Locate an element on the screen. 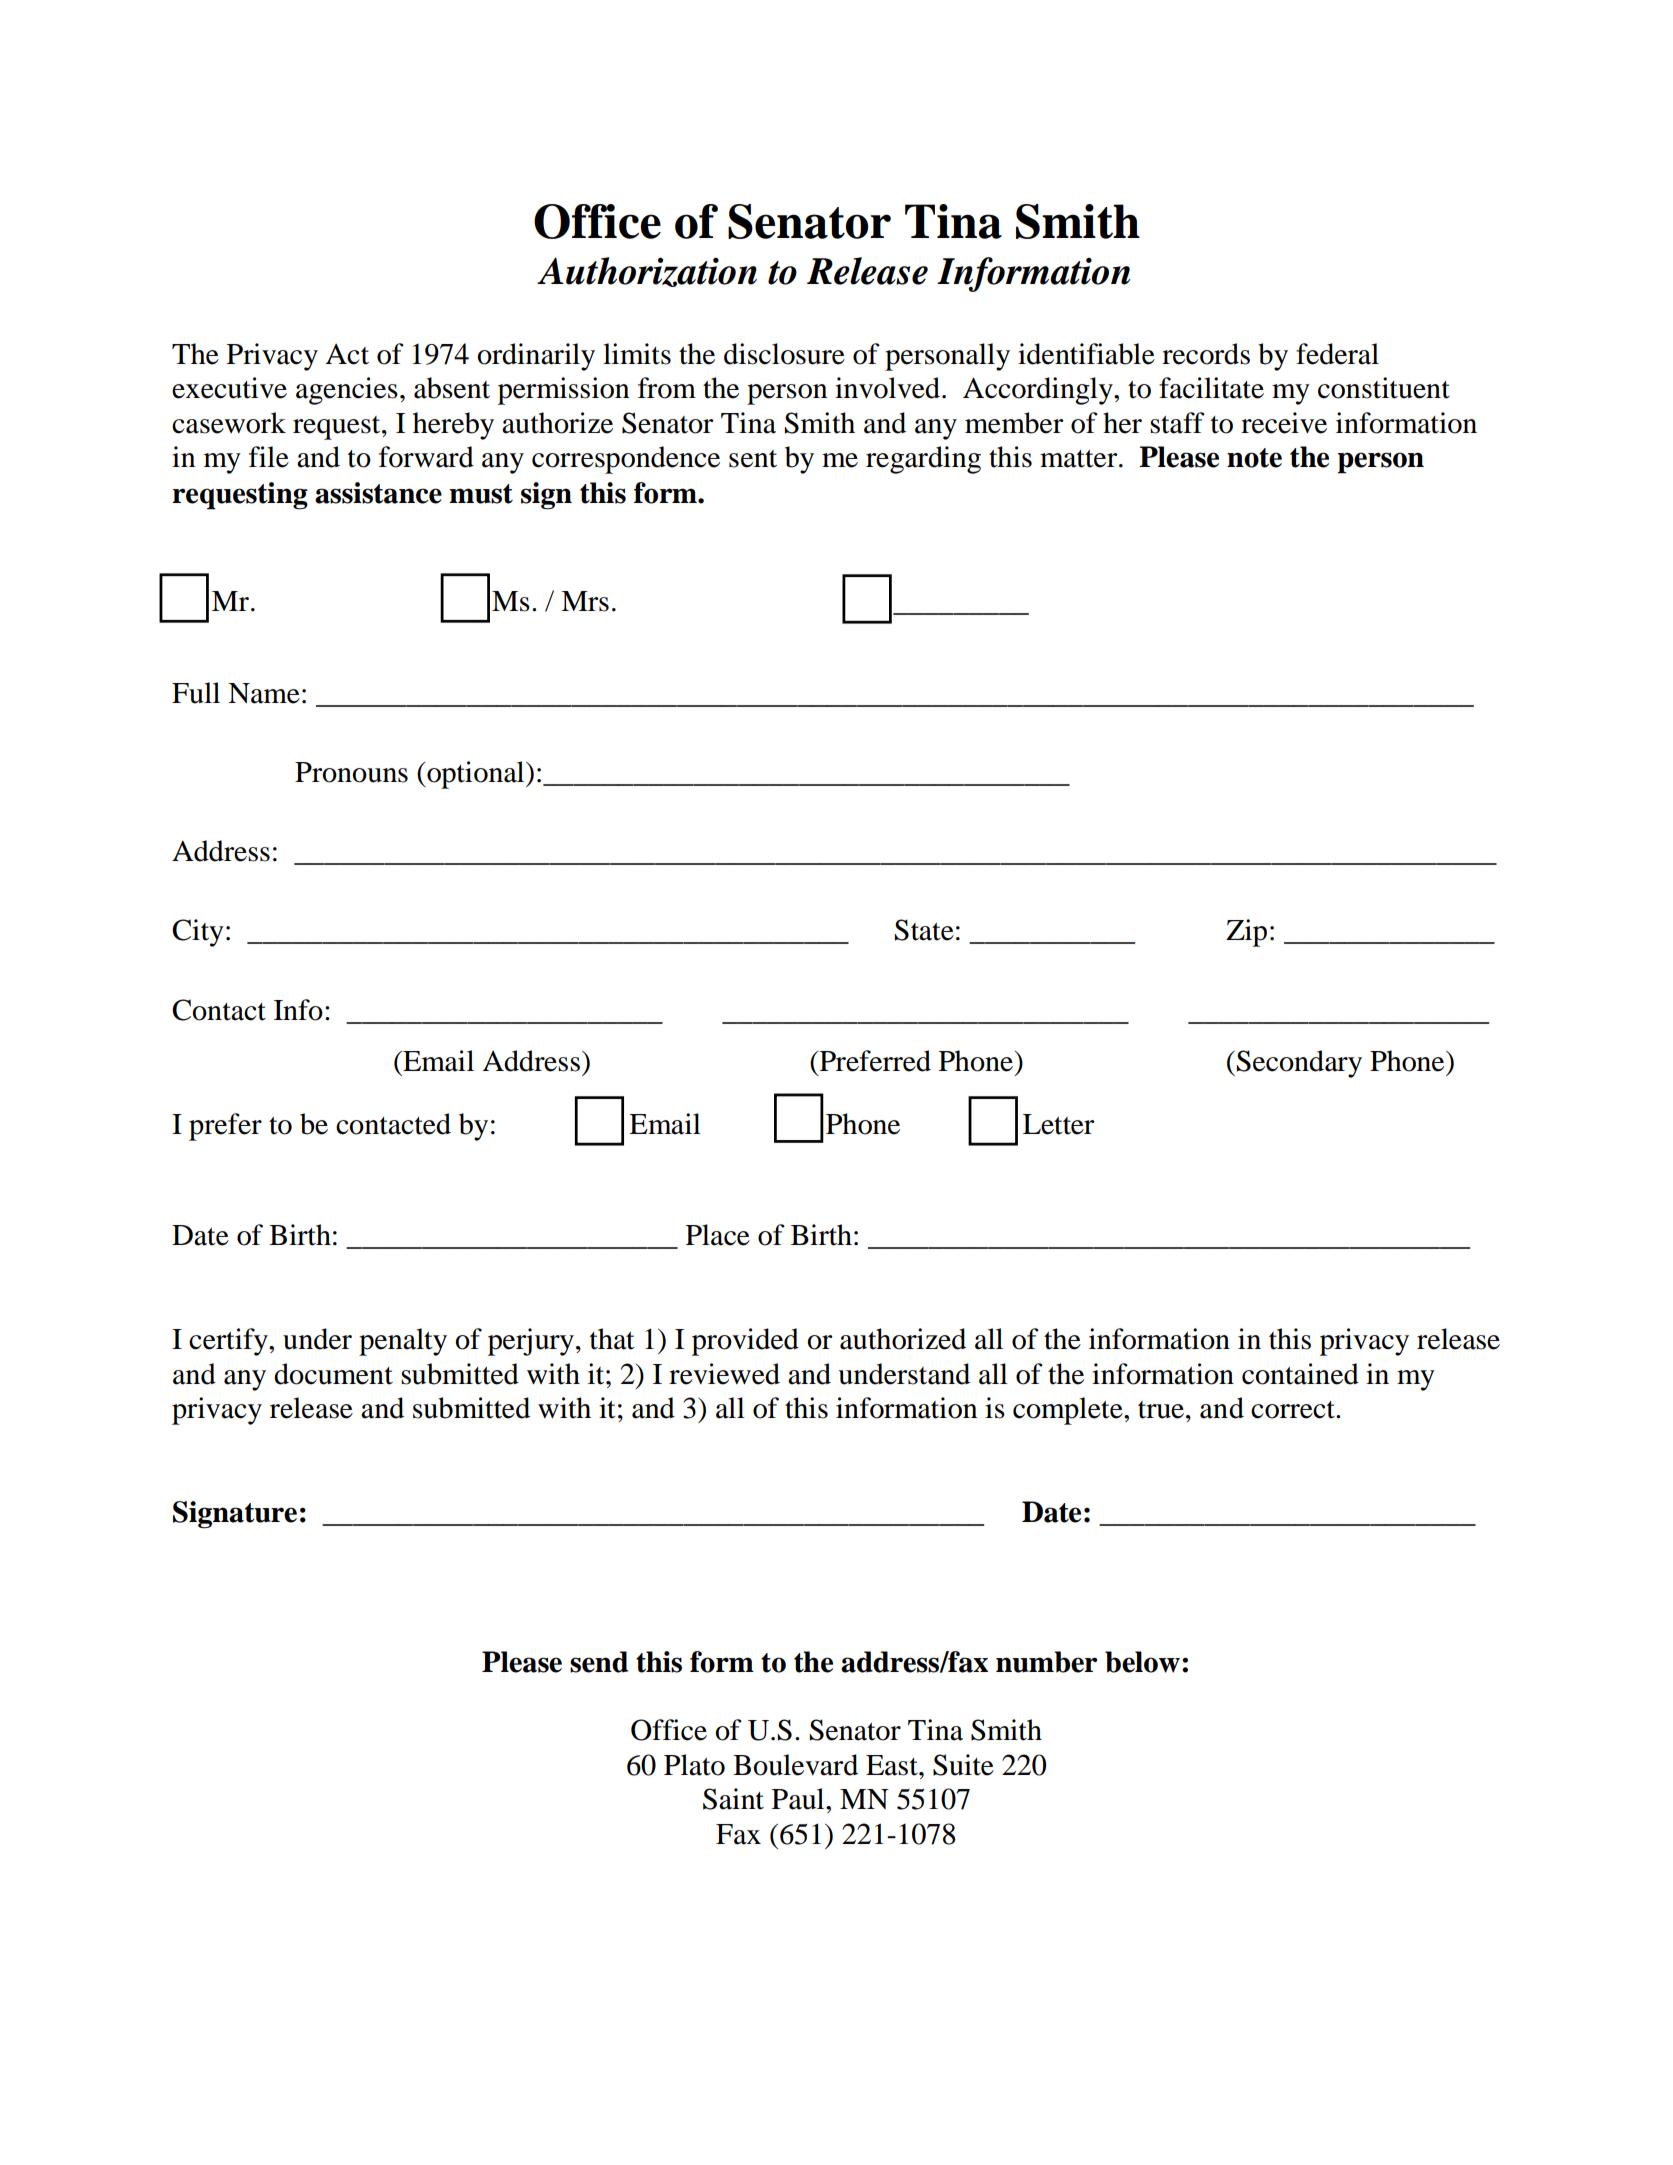 The height and width of the screenshot is (2165, 1673). Place is located at coordinates (718, 1235).
